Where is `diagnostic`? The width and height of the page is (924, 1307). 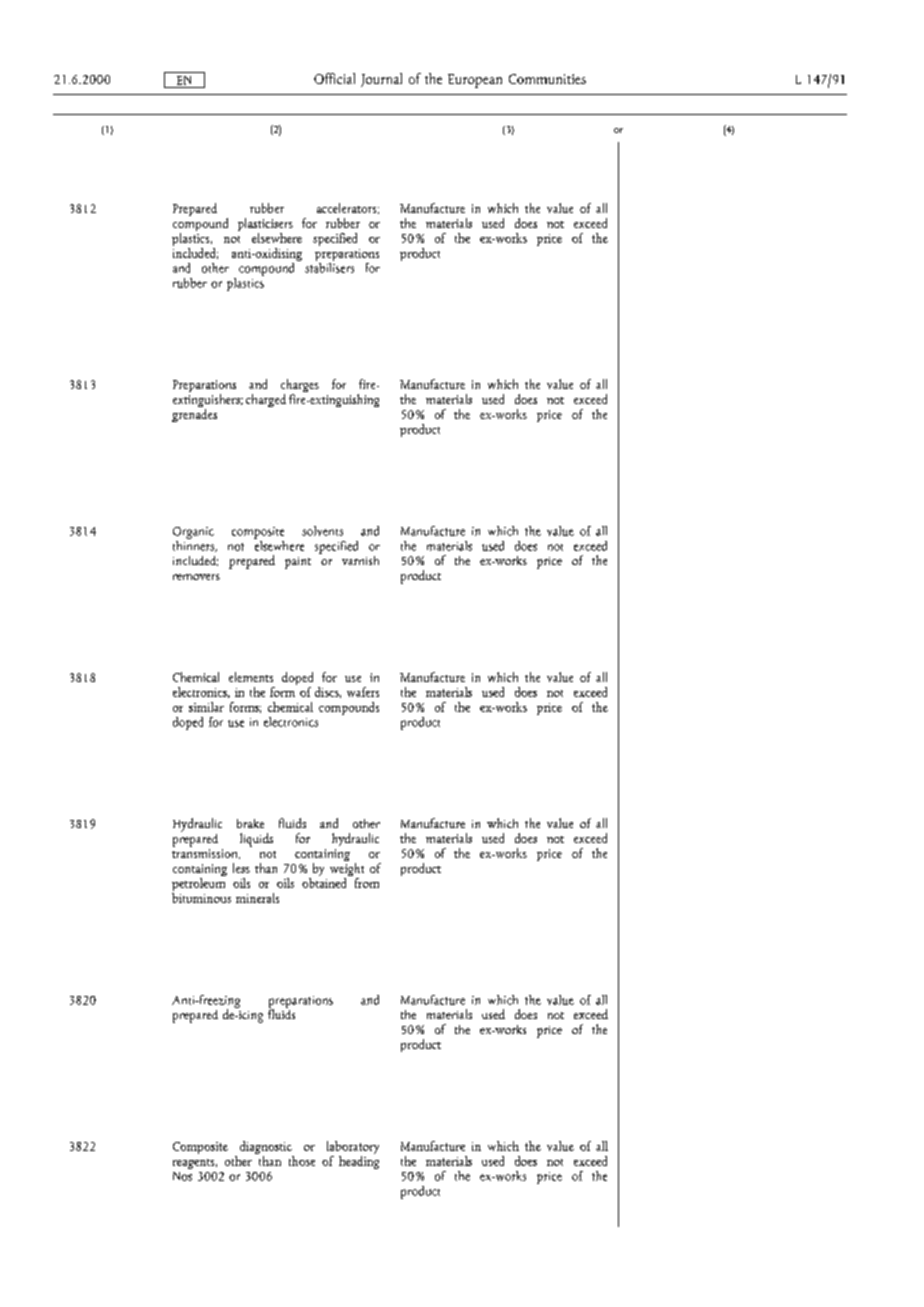 diagnostic is located at coordinates (267, 1149).
